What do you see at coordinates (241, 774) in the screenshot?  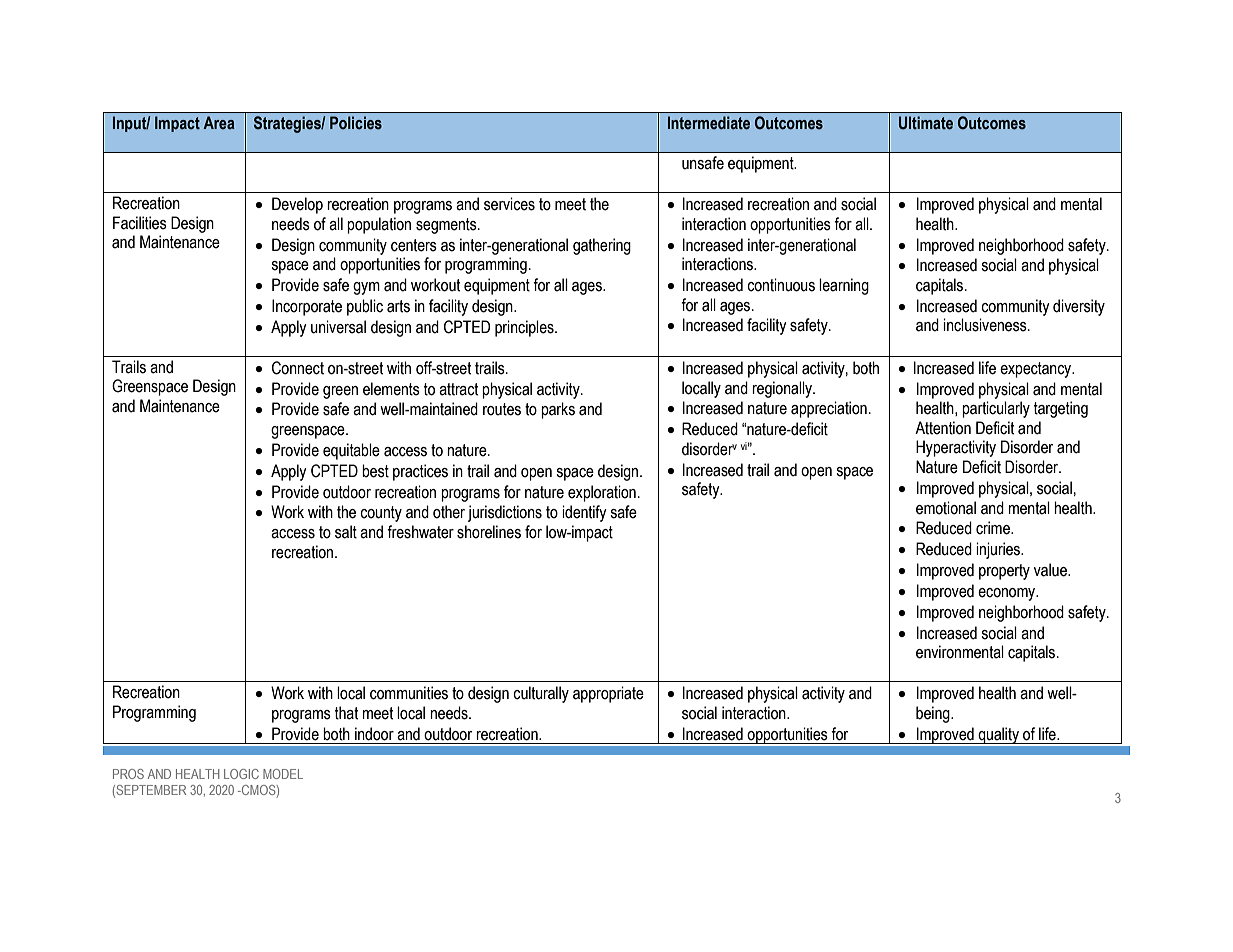 I see `LOGIC` at bounding box center [241, 774].
